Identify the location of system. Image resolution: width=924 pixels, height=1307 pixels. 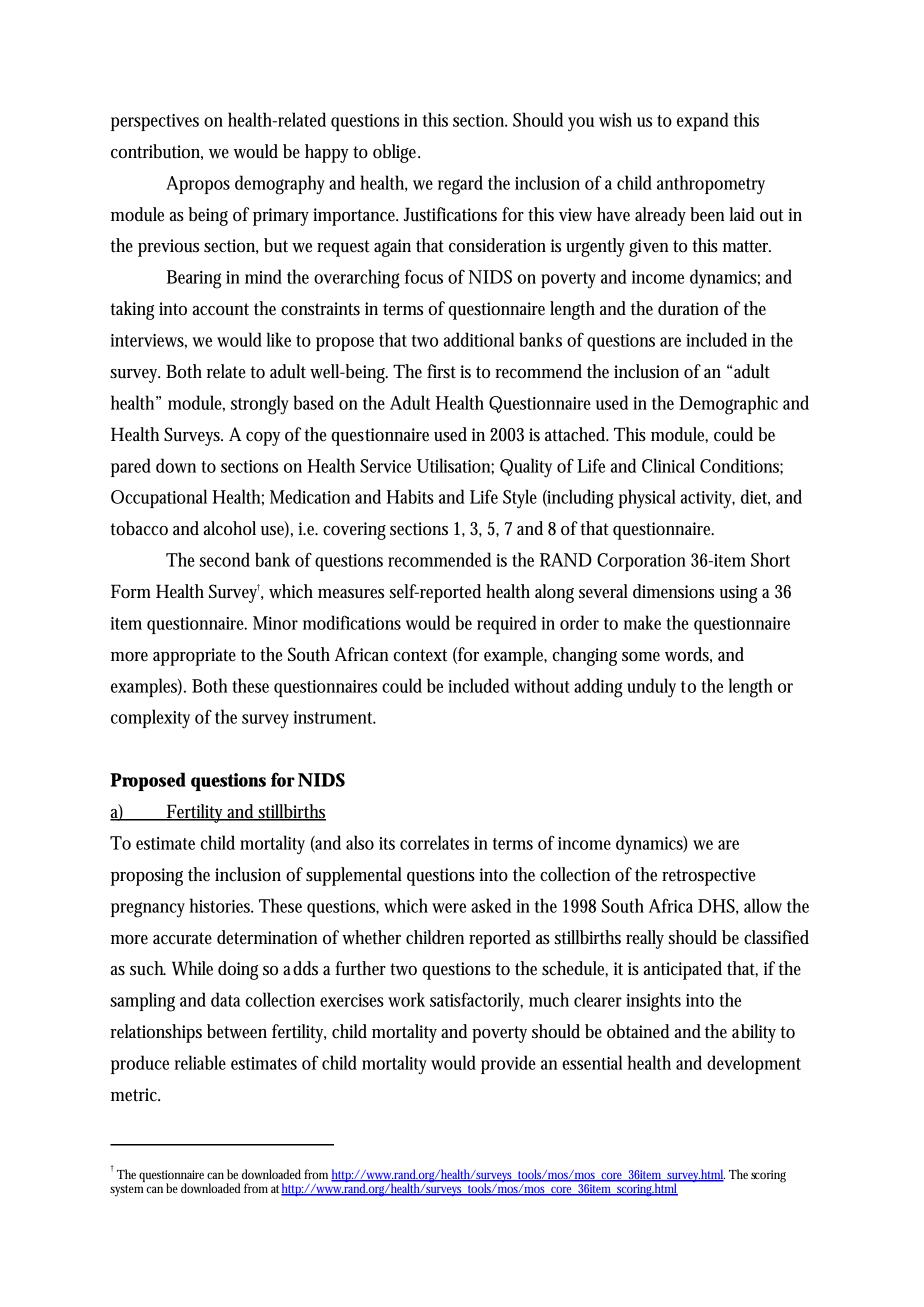
(126, 1190).
